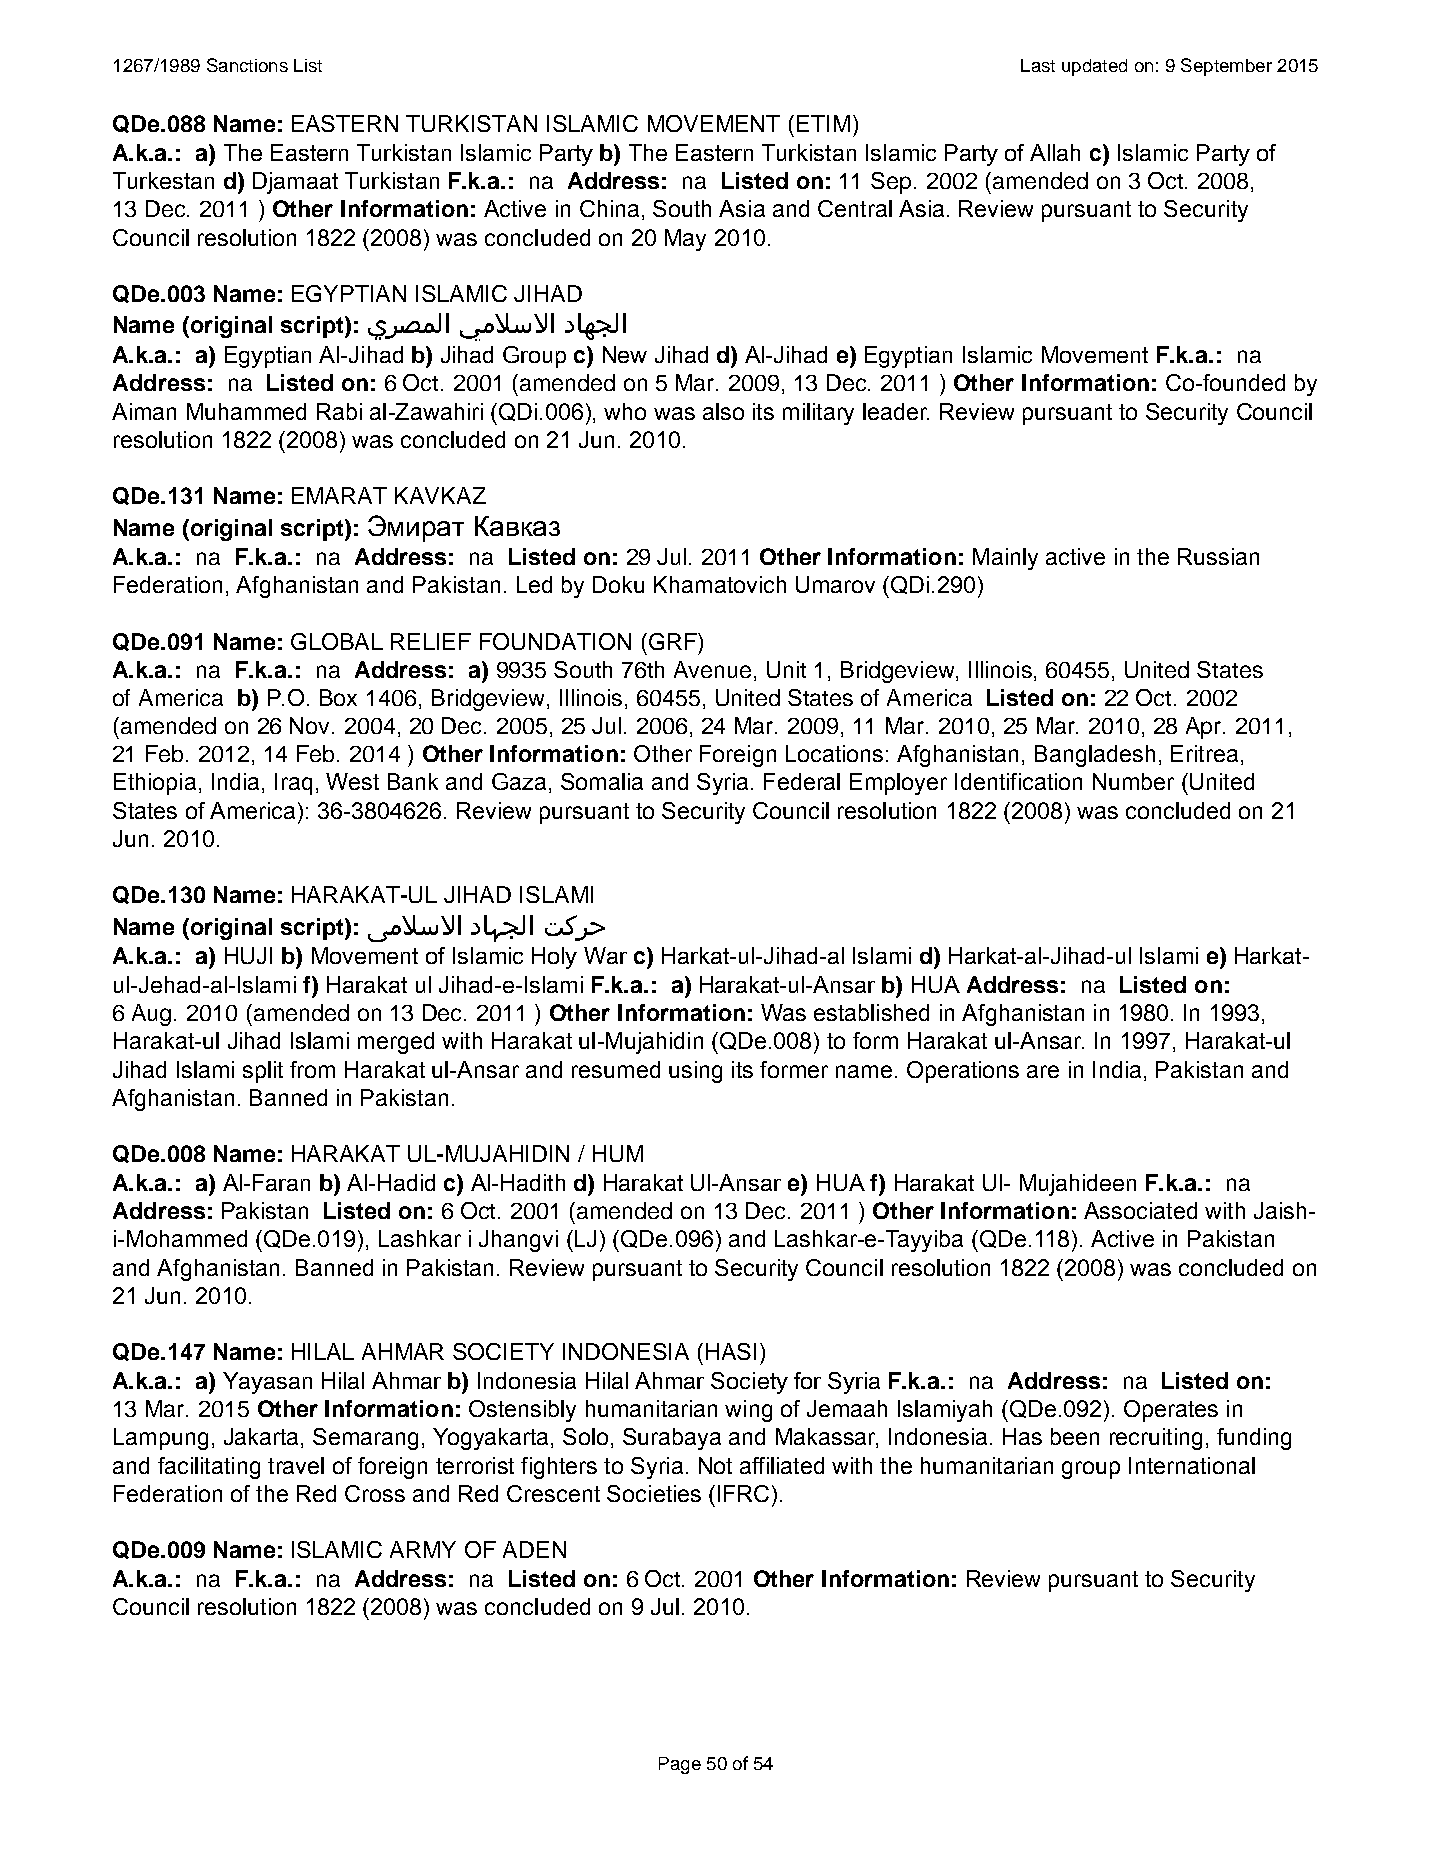 The width and height of the screenshot is (1431, 1852). Describe the element at coordinates (695, 1072) in the screenshot. I see `using` at that location.
